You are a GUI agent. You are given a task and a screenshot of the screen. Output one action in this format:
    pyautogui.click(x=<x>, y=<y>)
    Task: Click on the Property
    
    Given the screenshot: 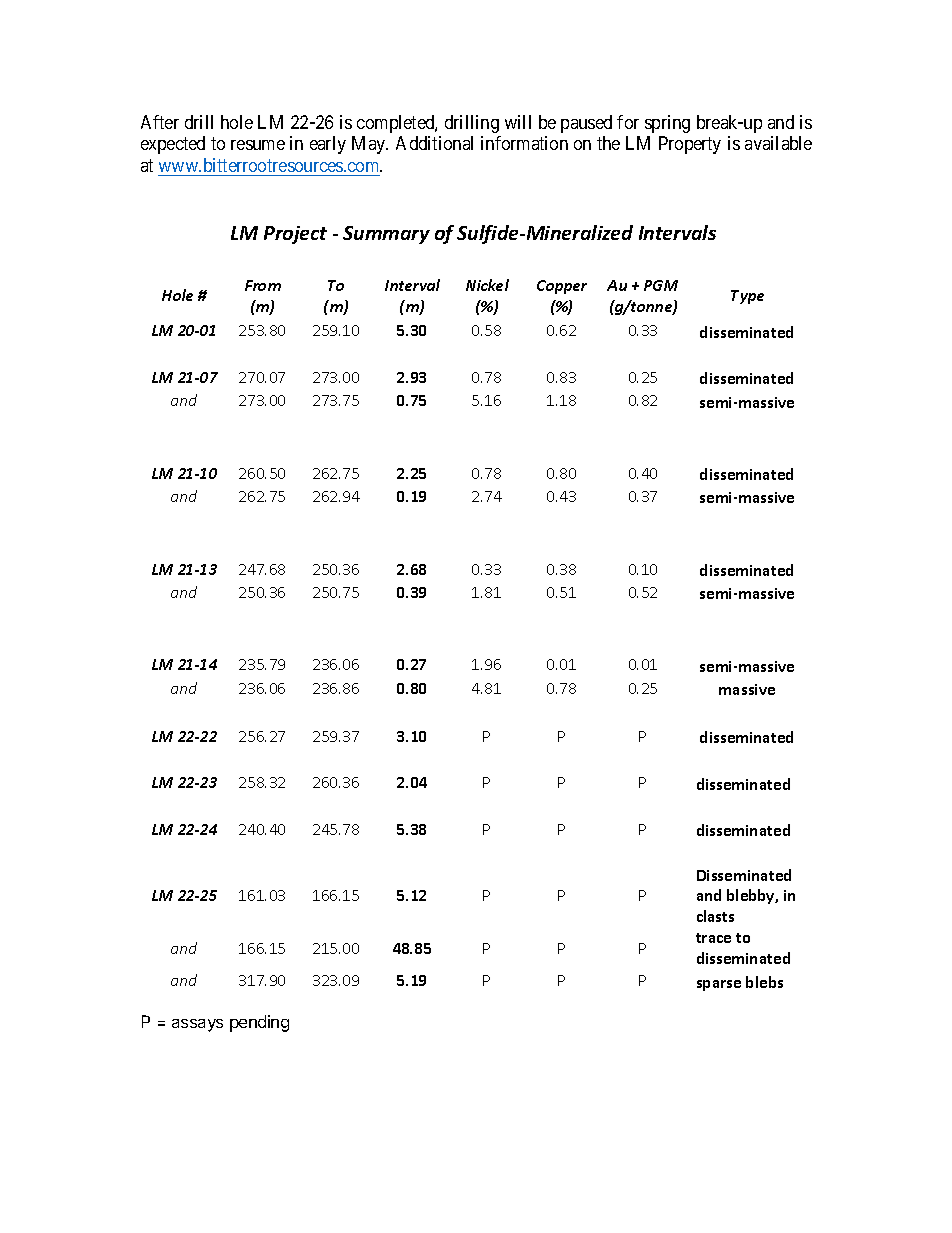 What is the action you would take?
    pyautogui.click(x=690, y=145)
